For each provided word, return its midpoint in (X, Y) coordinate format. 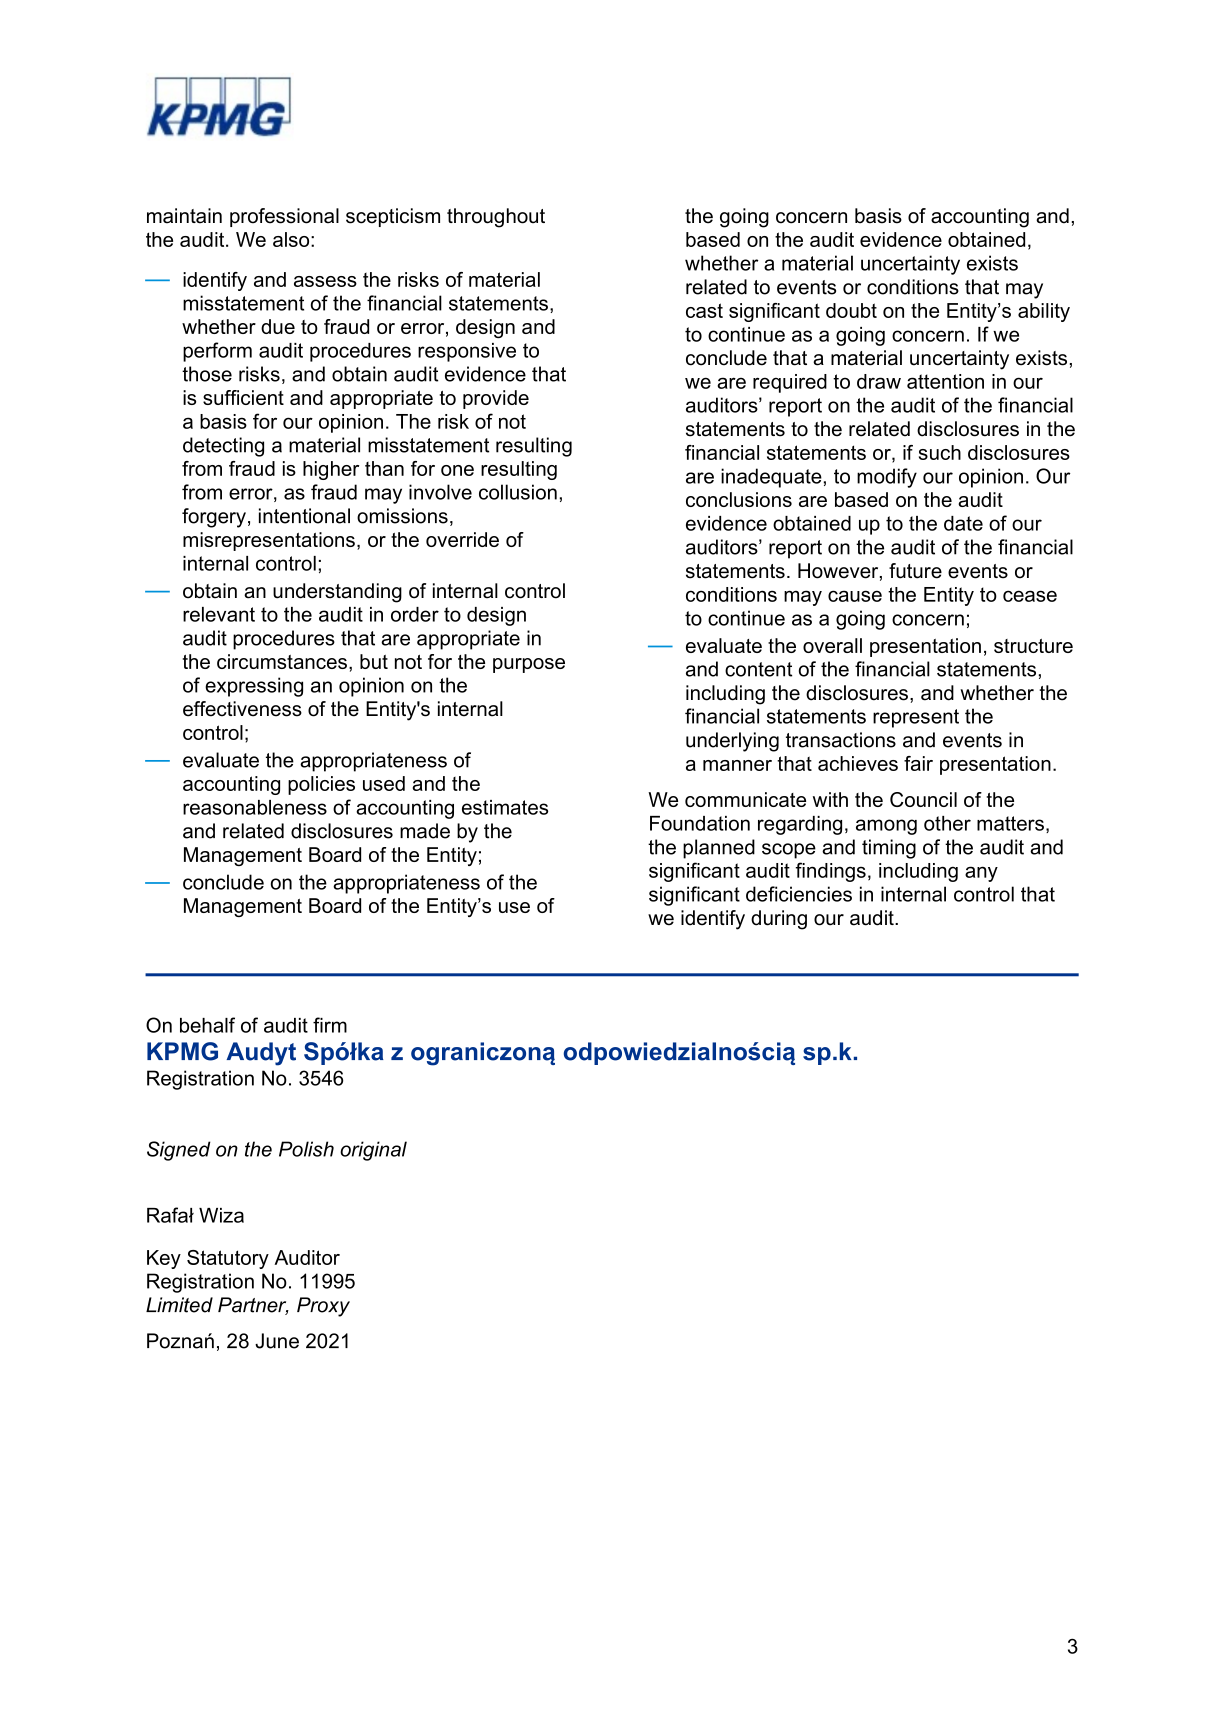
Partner (253, 1306)
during (779, 920)
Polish (306, 1149)
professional (284, 217)
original (373, 1151)
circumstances (282, 661)
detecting (223, 447)
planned (719, 849)
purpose (529, 665)
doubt (851, 310)
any (981, 874)
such (940, 452)
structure (1033, 646)
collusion (518, 492)
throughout (496, 218)
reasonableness (255, 807)
